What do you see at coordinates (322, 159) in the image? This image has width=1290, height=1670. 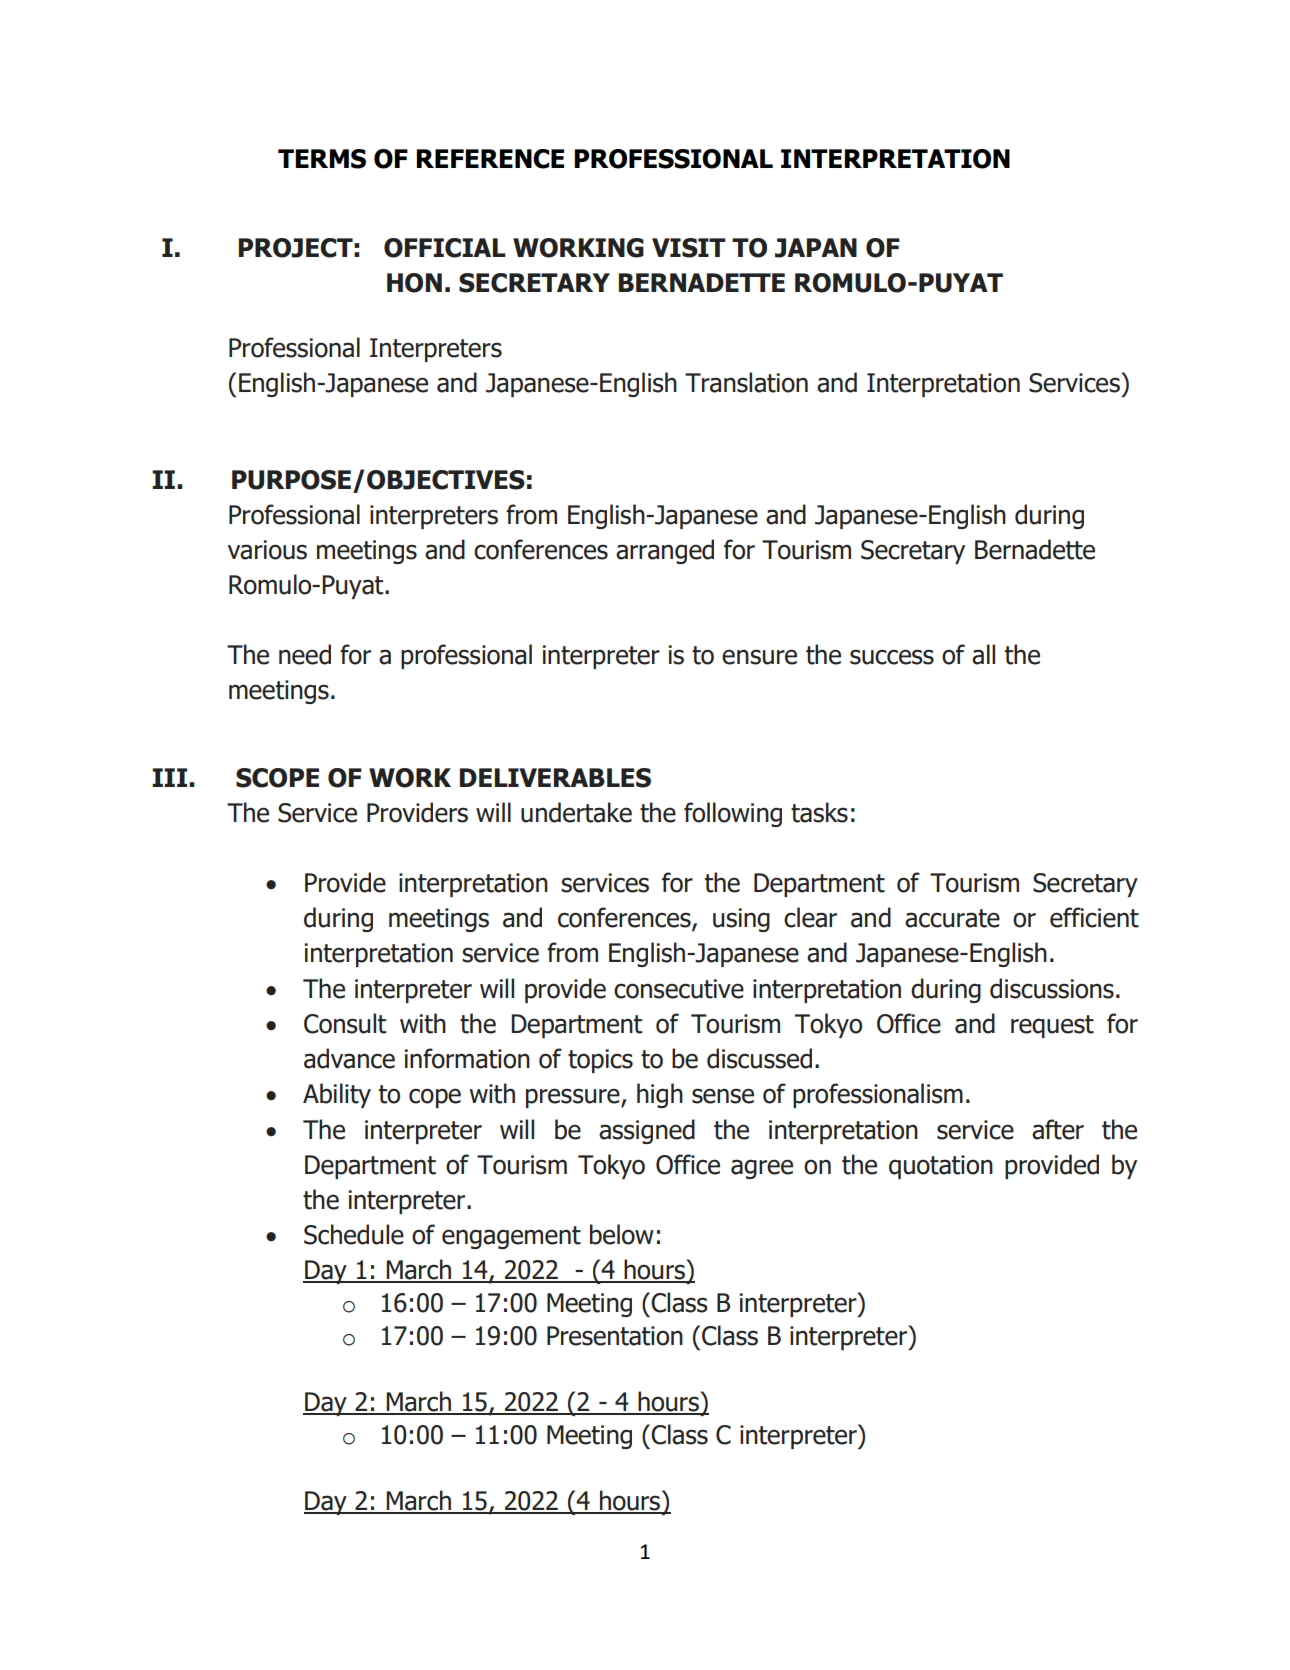 I see `TERMS` at bounding box center [322, 159].
